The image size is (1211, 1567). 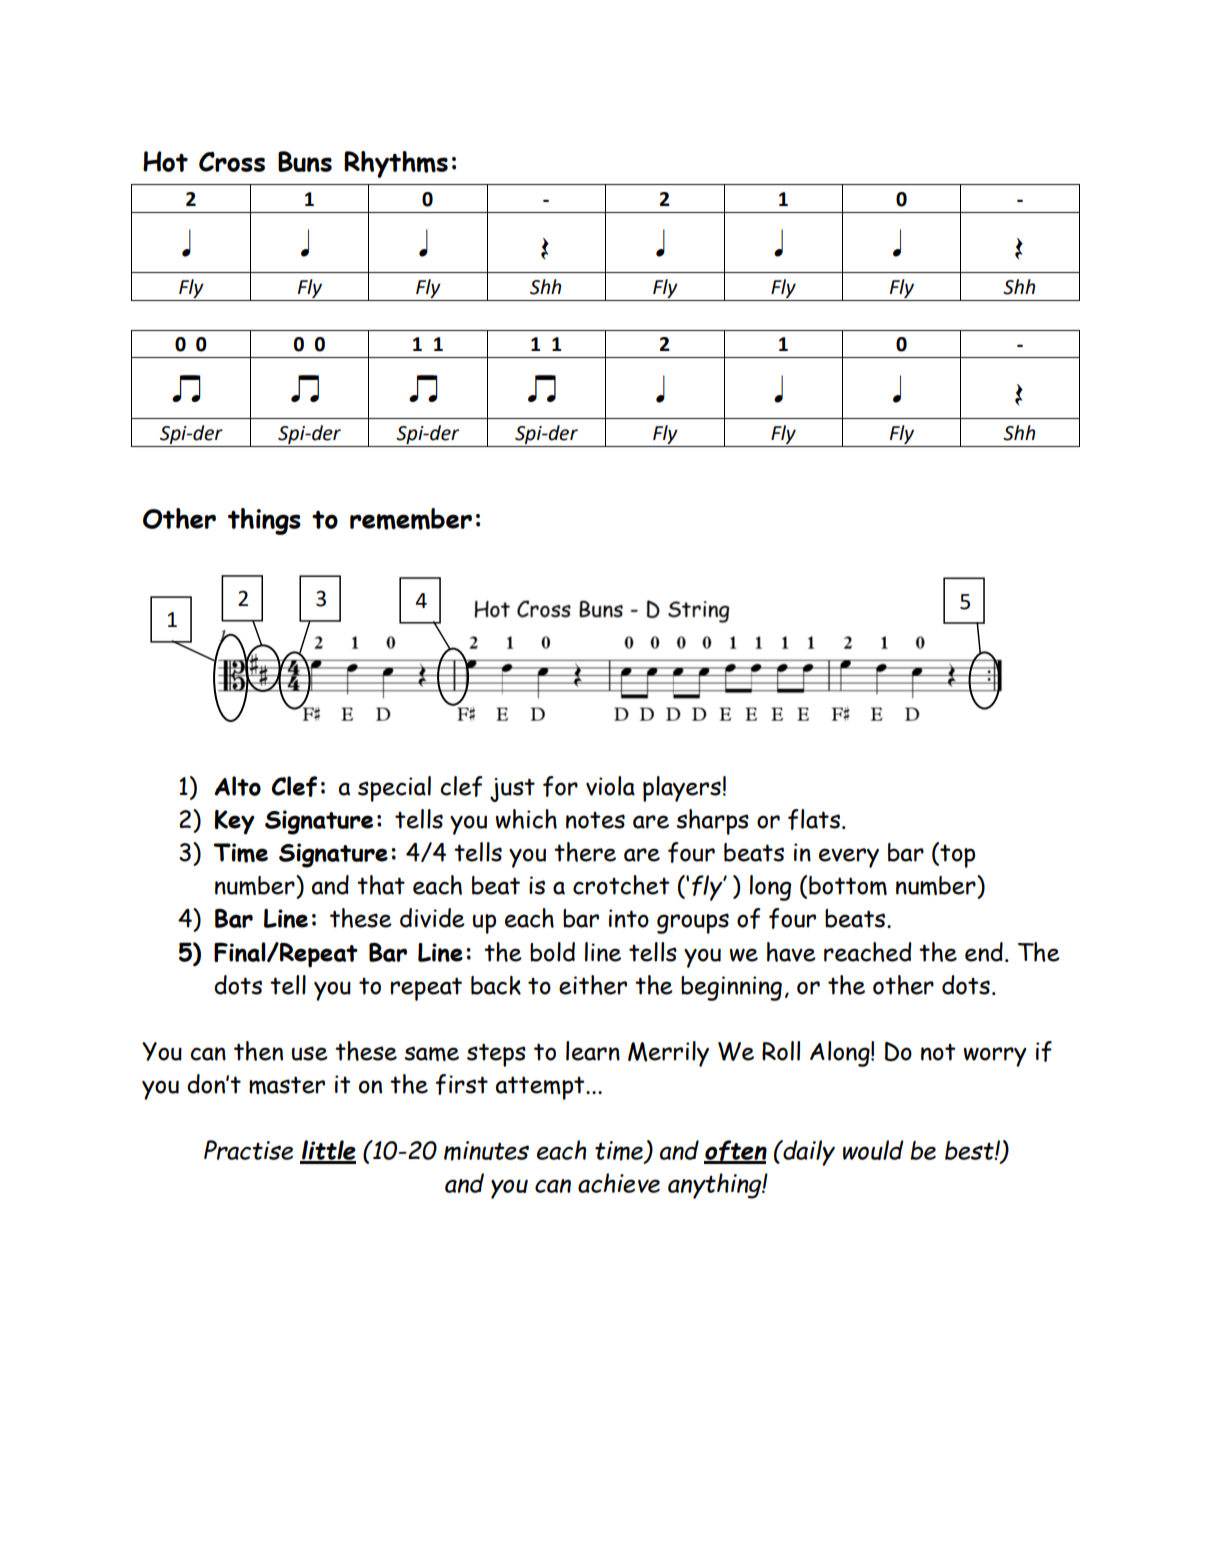 I want to click on Cross, so click(x=232, y=161).
